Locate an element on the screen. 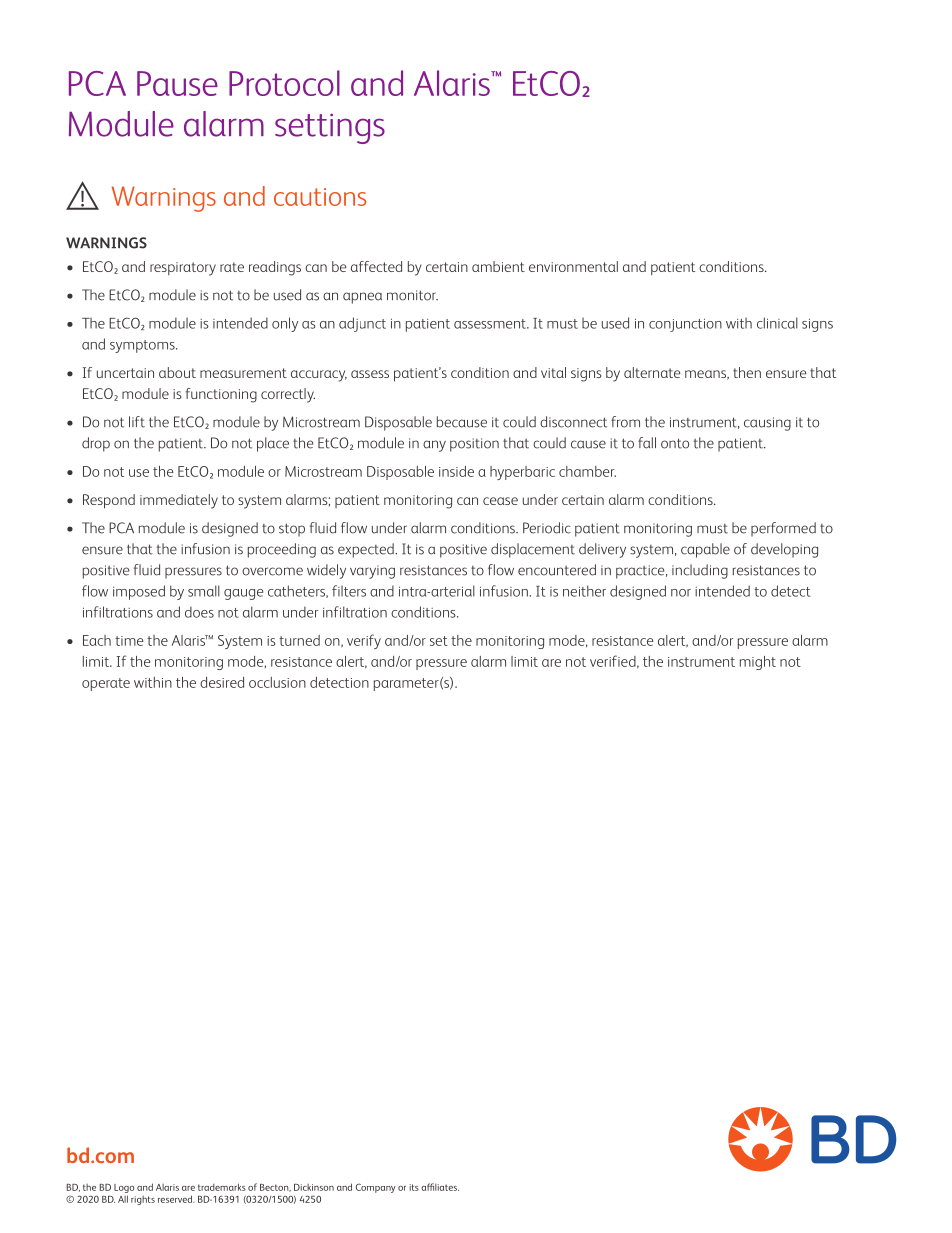  settings is located at coordinates (330, 128).
